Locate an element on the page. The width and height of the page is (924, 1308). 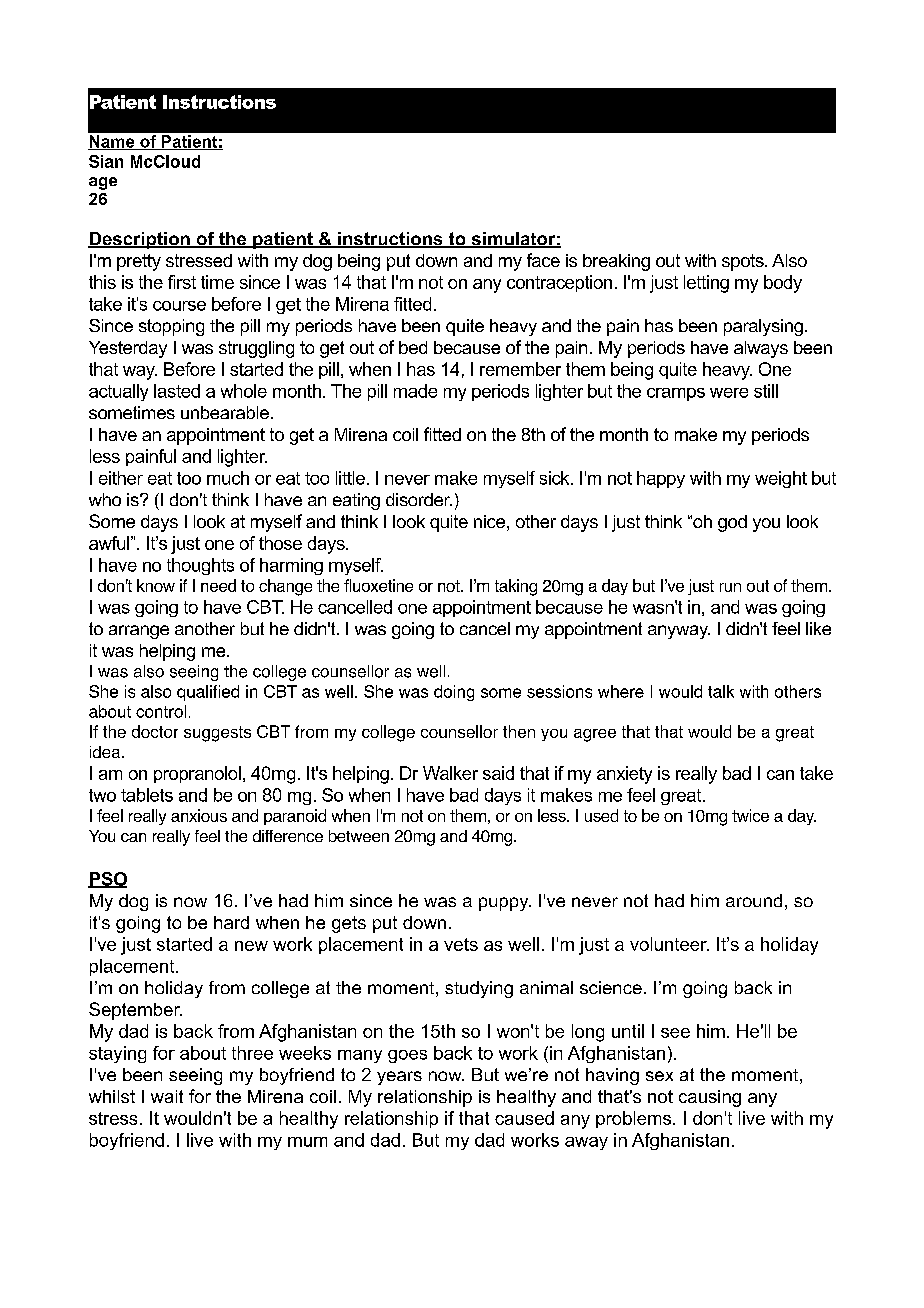
years is located at coordinates (399, 1078).
